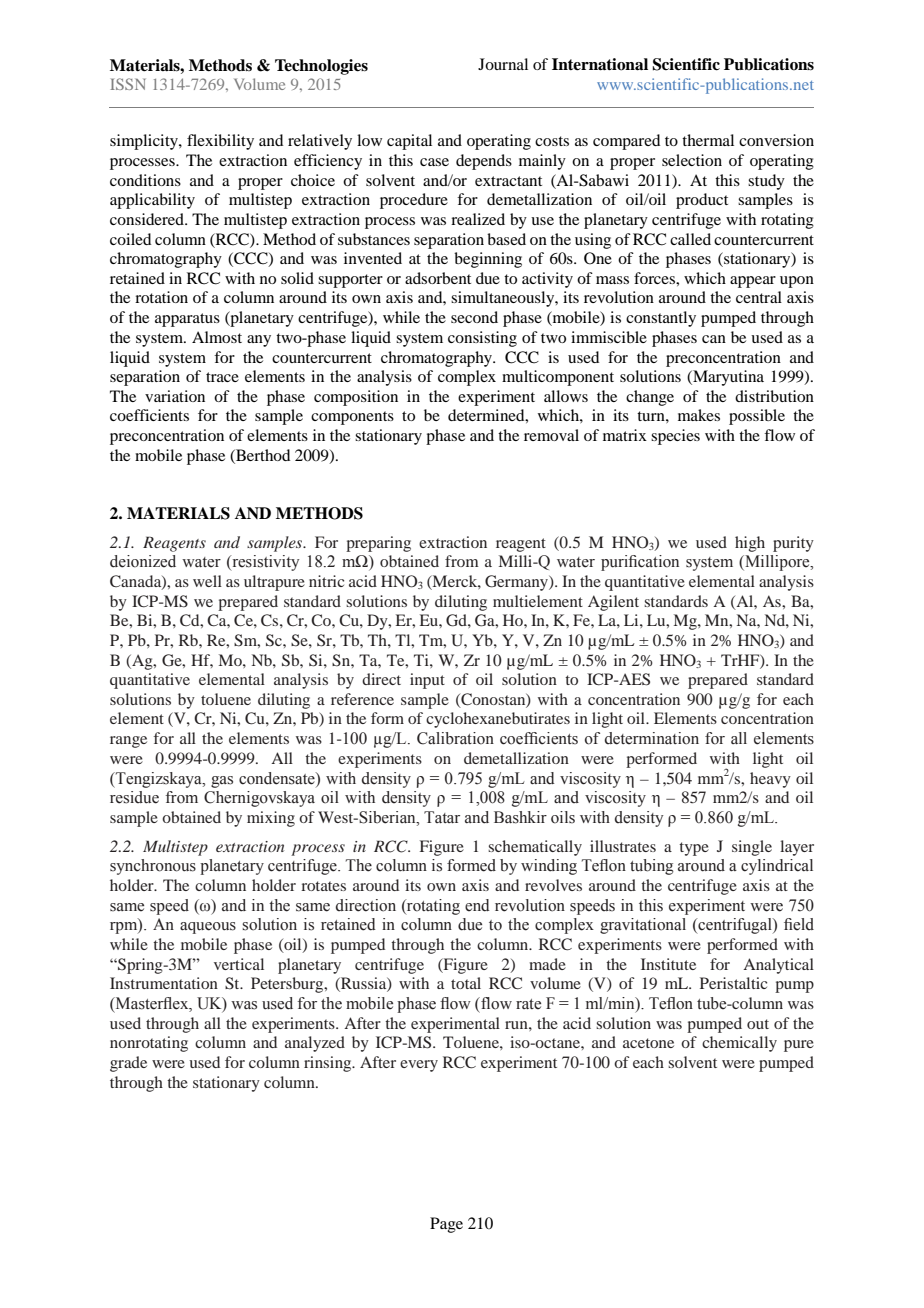  What do you see at coordinates (770, 780) in the document?
I see `heavy` at bounding box center [770, 780].
